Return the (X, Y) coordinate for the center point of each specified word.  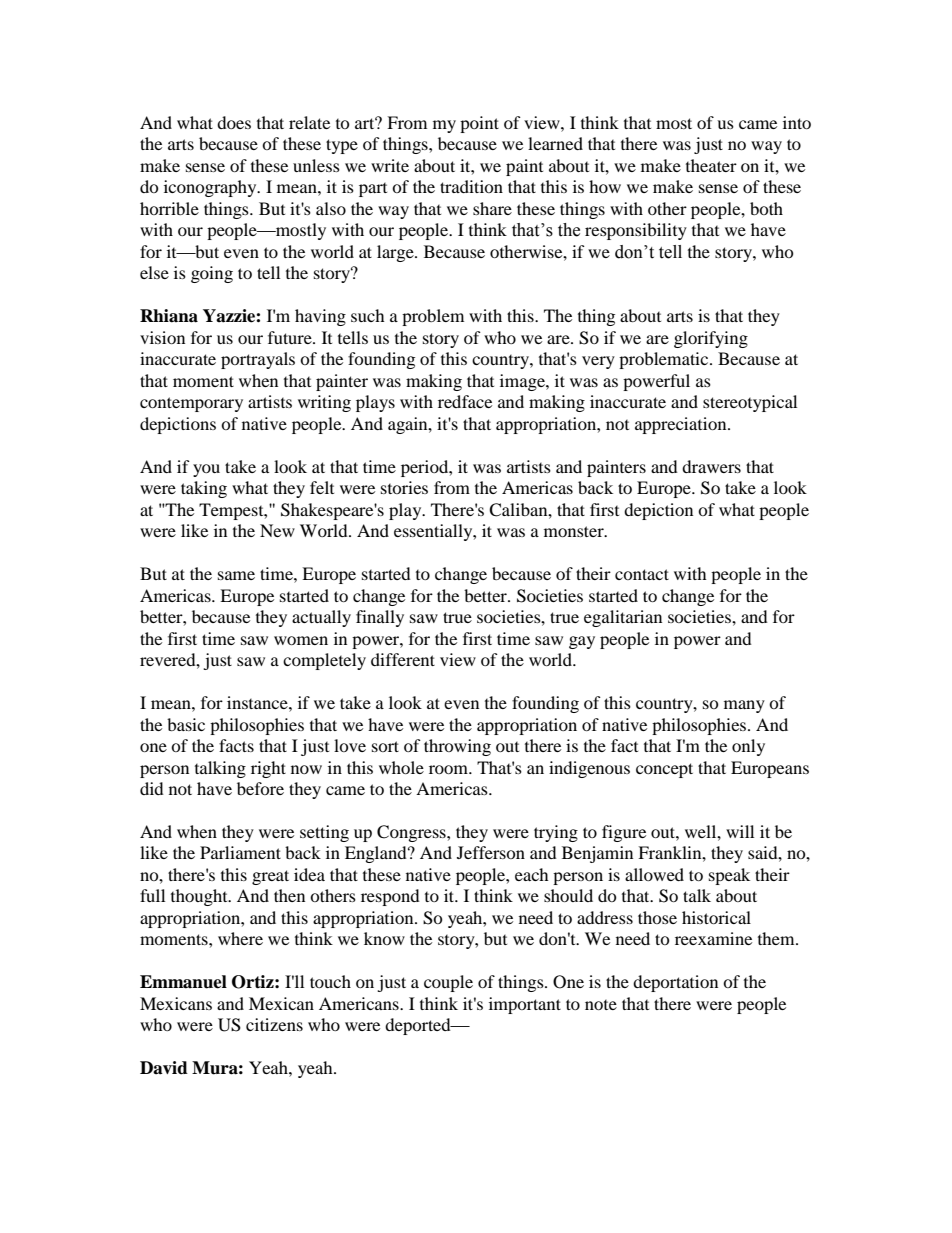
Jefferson (491, 852)
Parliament (240, 852)
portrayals (258, 360)
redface (465, 401)
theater (711, 165)
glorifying (711, 339)
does (234, 122)
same (236, 575)
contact (642, 574)
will (740, 831)
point (479, 124)
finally (380, 618)
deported (419, 1026)
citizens (274, 1024)
